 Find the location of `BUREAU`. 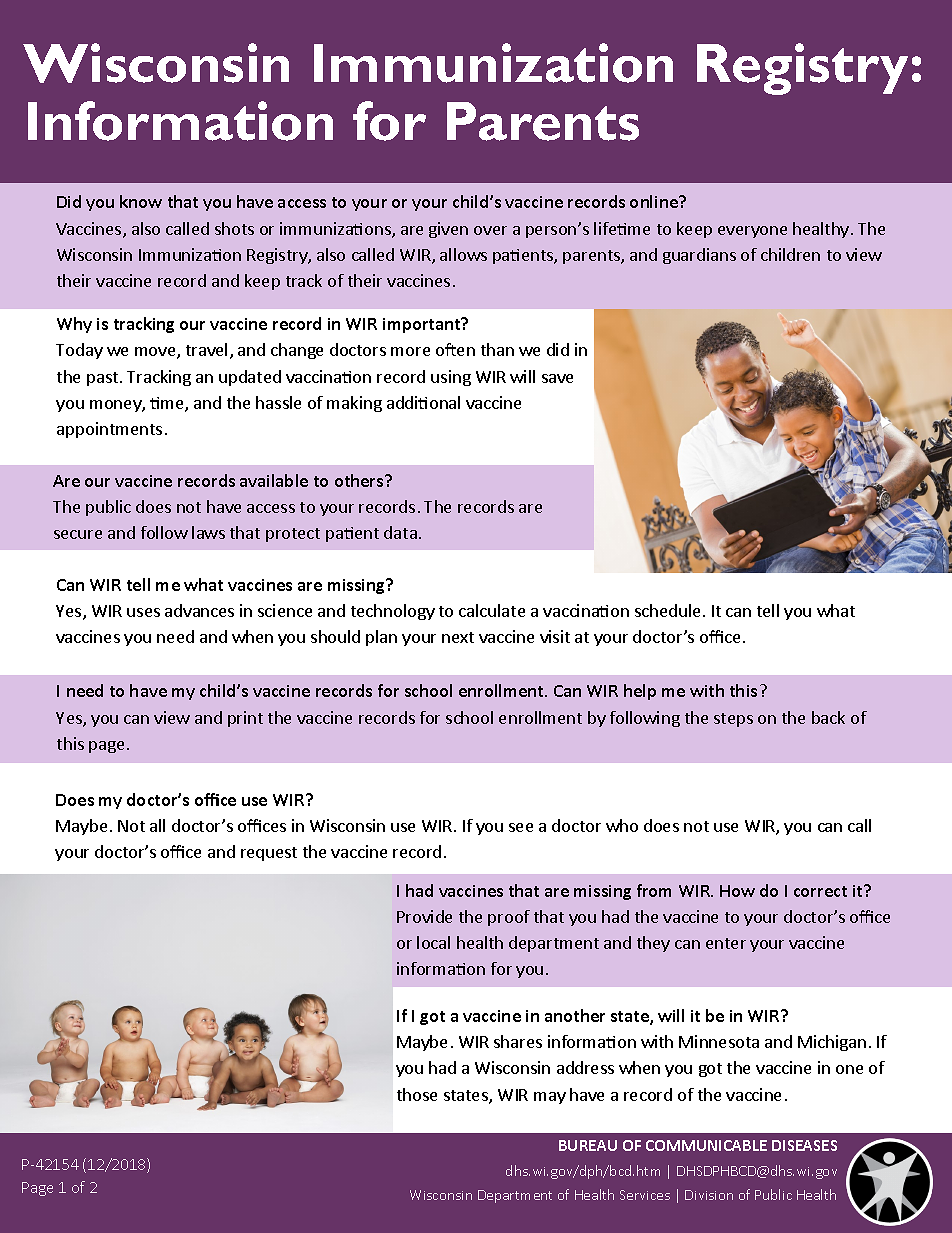

BUREAU is located at coordinates (588, 1145).
